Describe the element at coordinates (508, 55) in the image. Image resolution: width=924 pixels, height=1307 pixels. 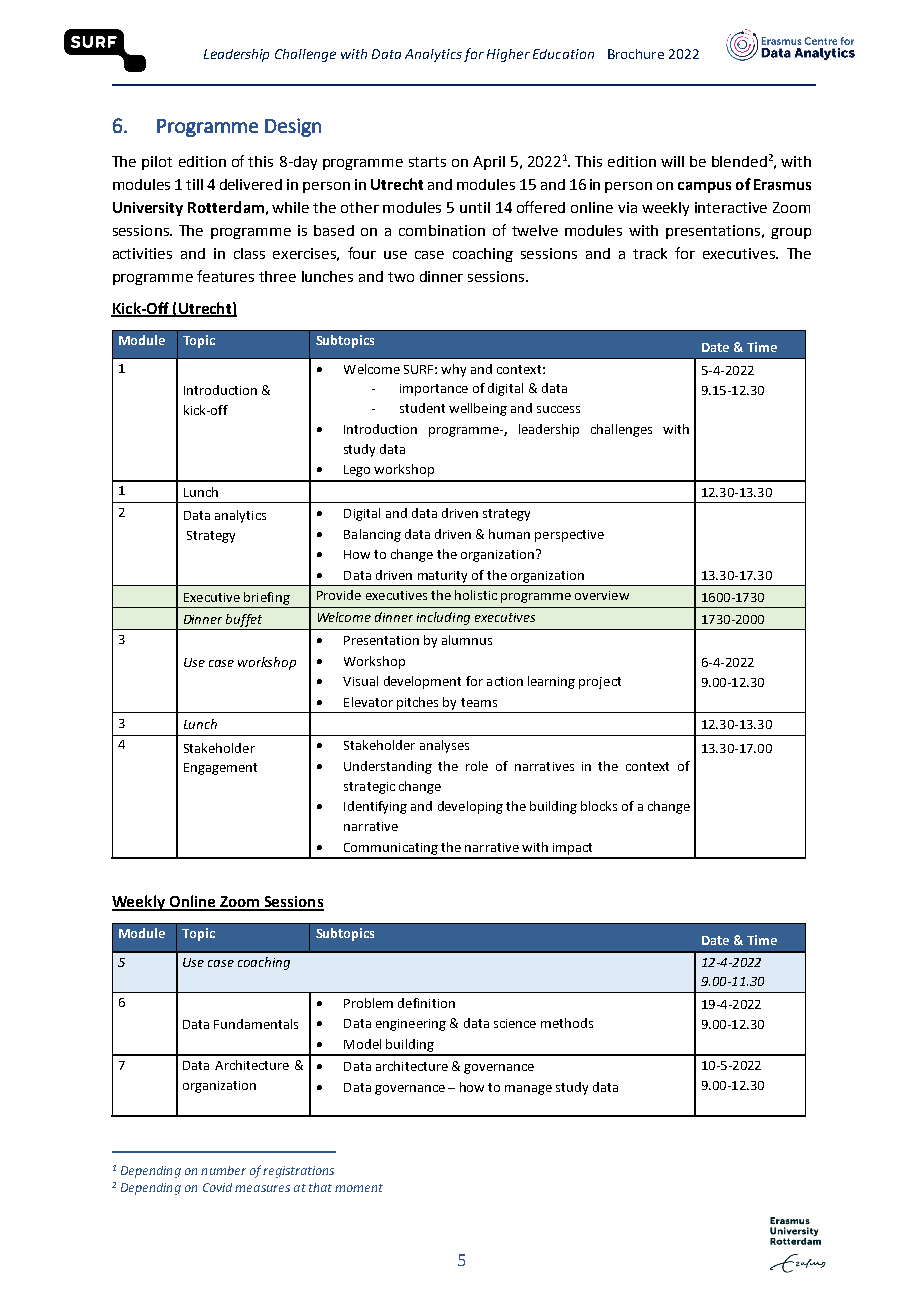
I see `Higher` at that location.
